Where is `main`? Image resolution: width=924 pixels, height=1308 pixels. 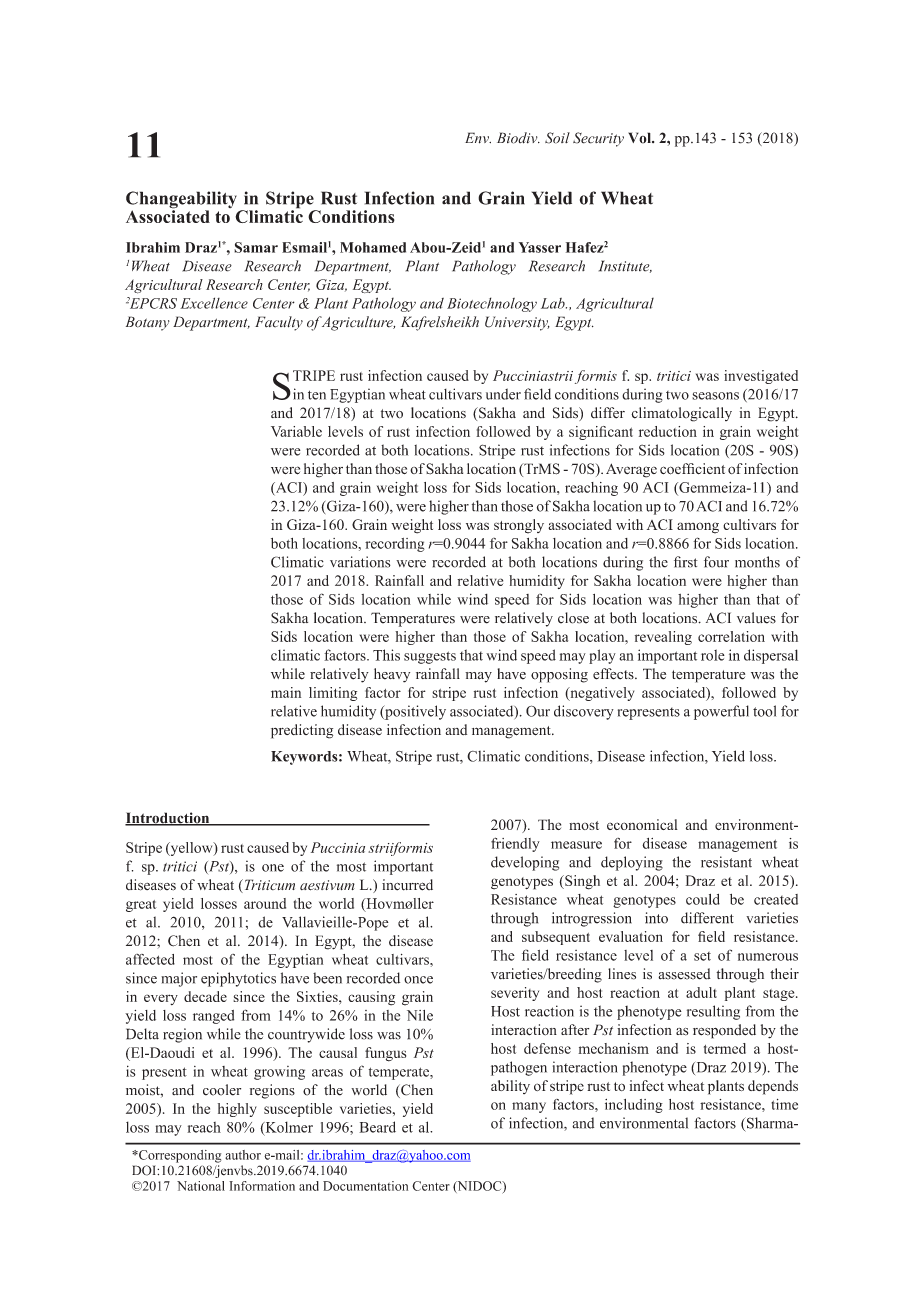
main is located at coordinates (286, 692).
